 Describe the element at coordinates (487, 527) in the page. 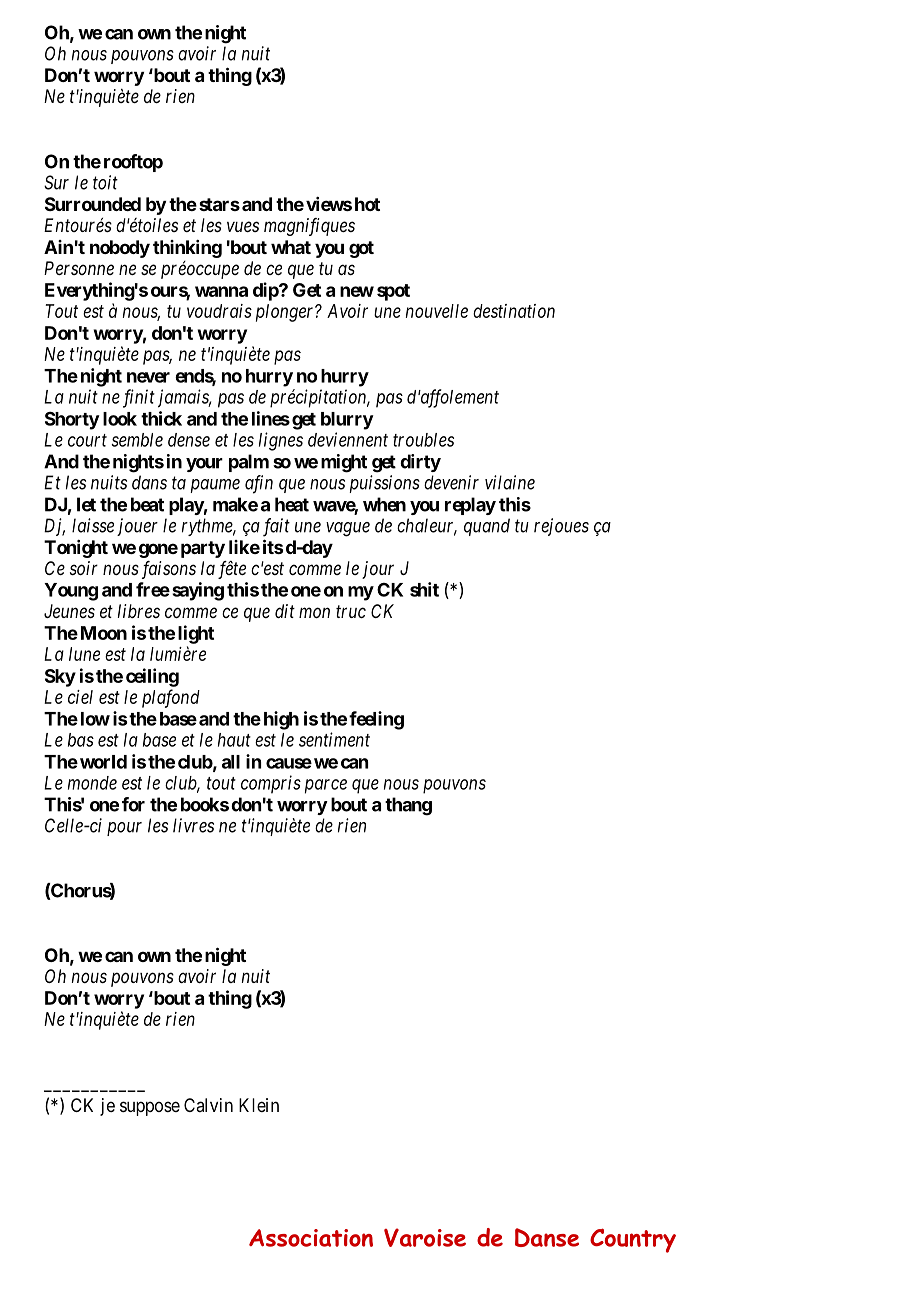

I see `quand` at that location.
